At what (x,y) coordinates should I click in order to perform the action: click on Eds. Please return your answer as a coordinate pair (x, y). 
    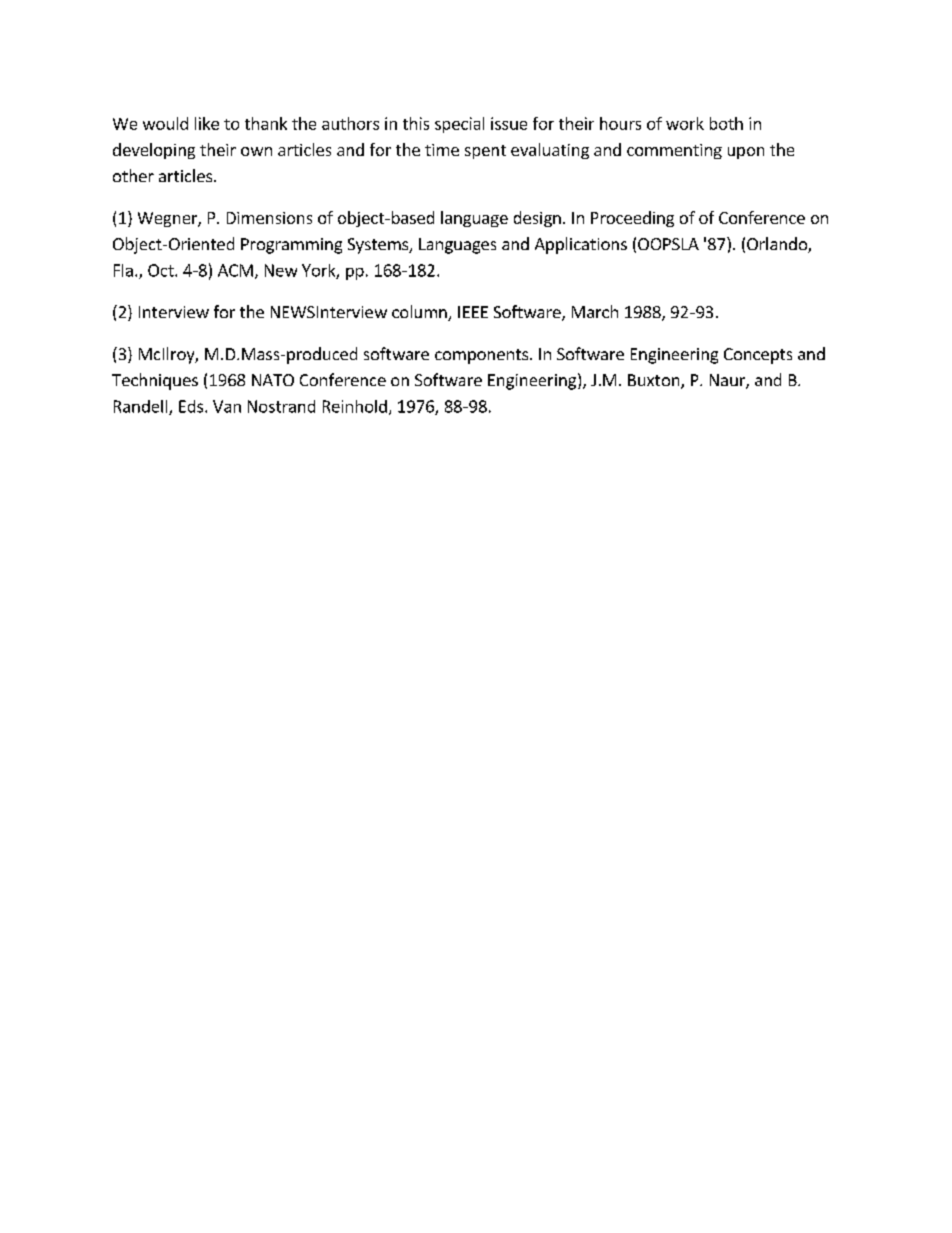
    Looking at the image, I should click on (192, 406).
